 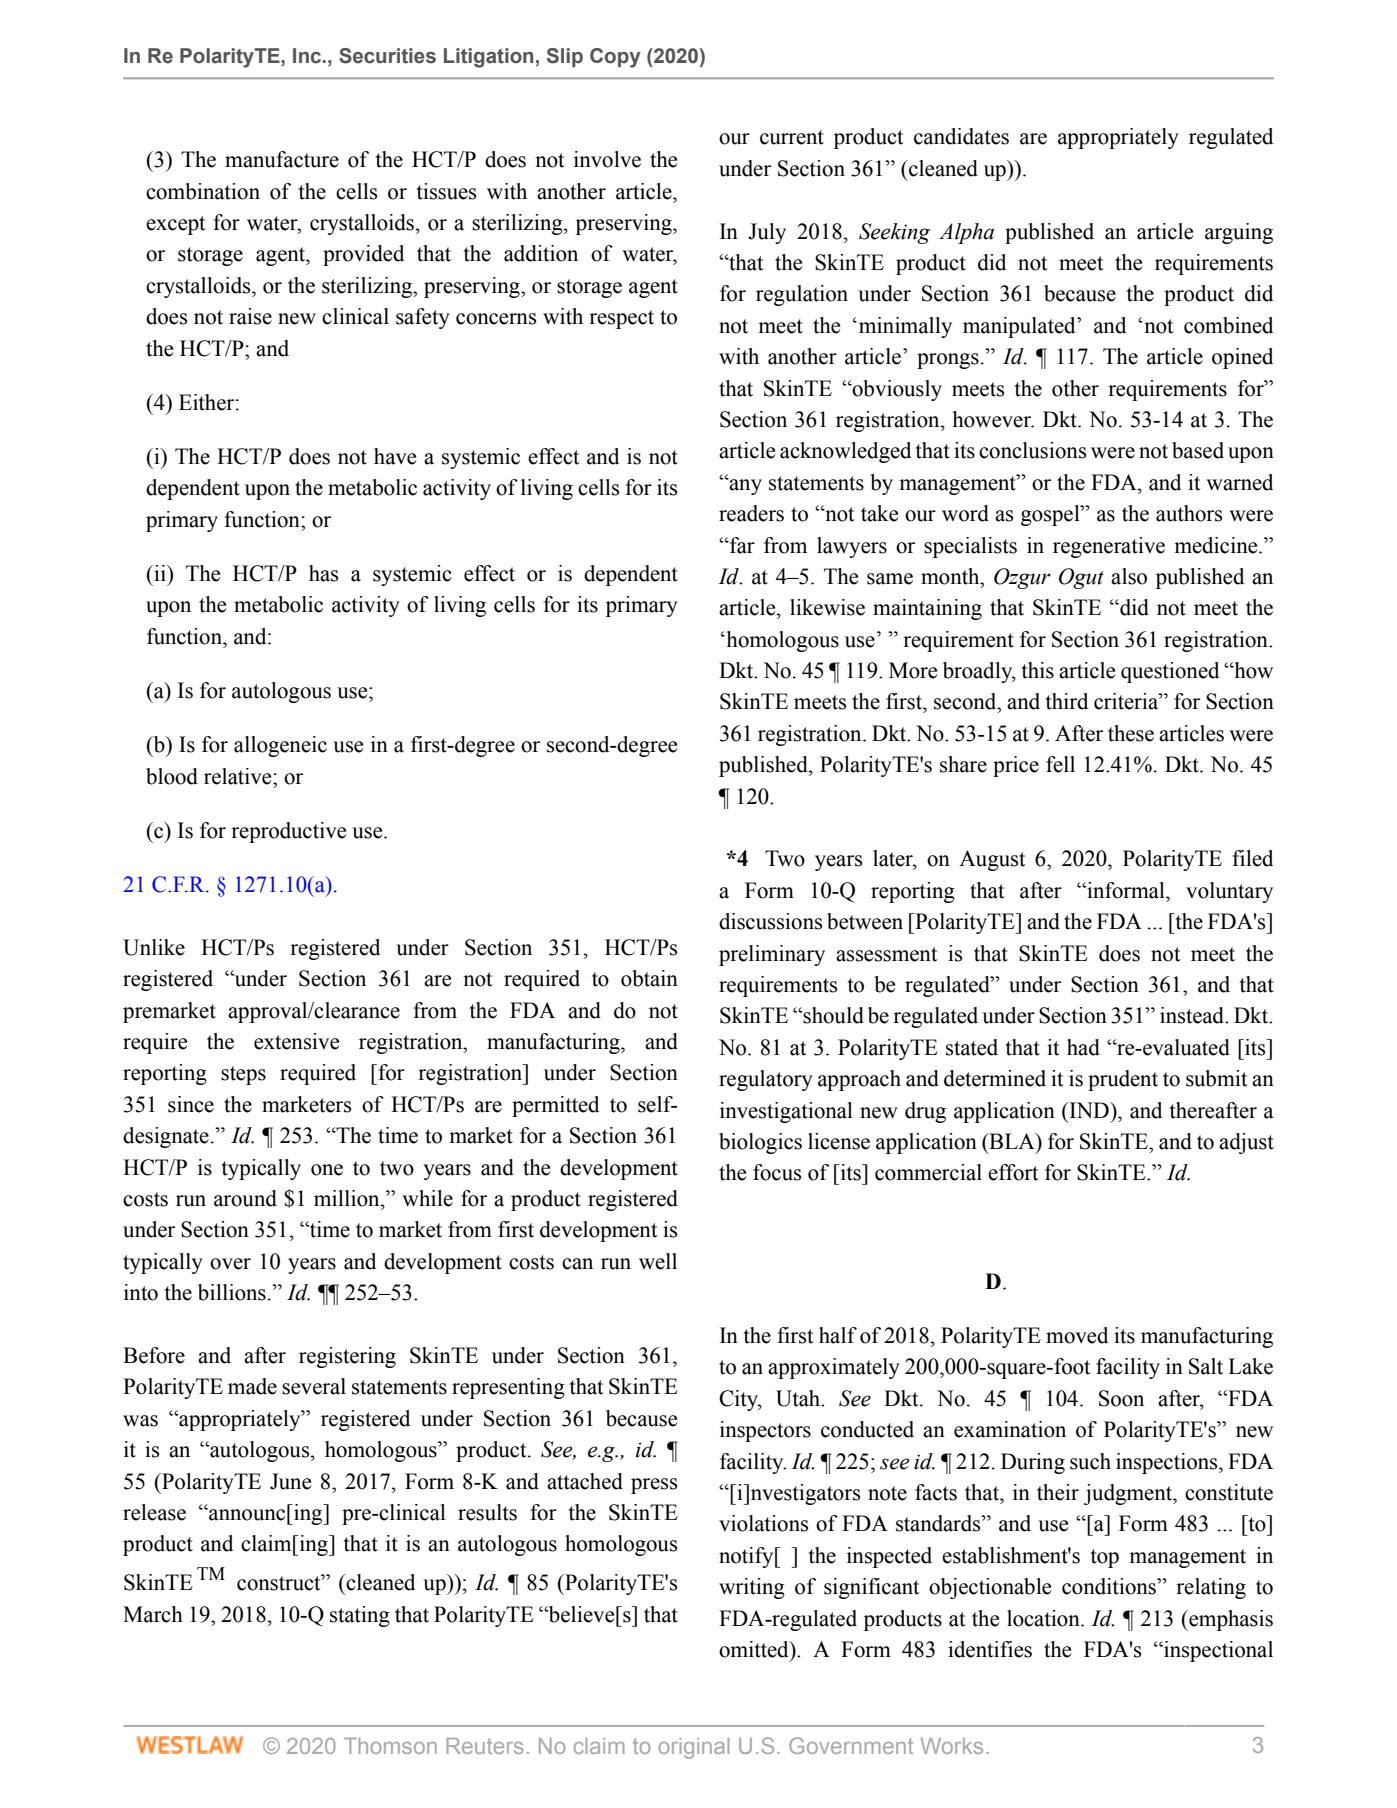 I want to click on manufacture, so click(x=282, y=159).
